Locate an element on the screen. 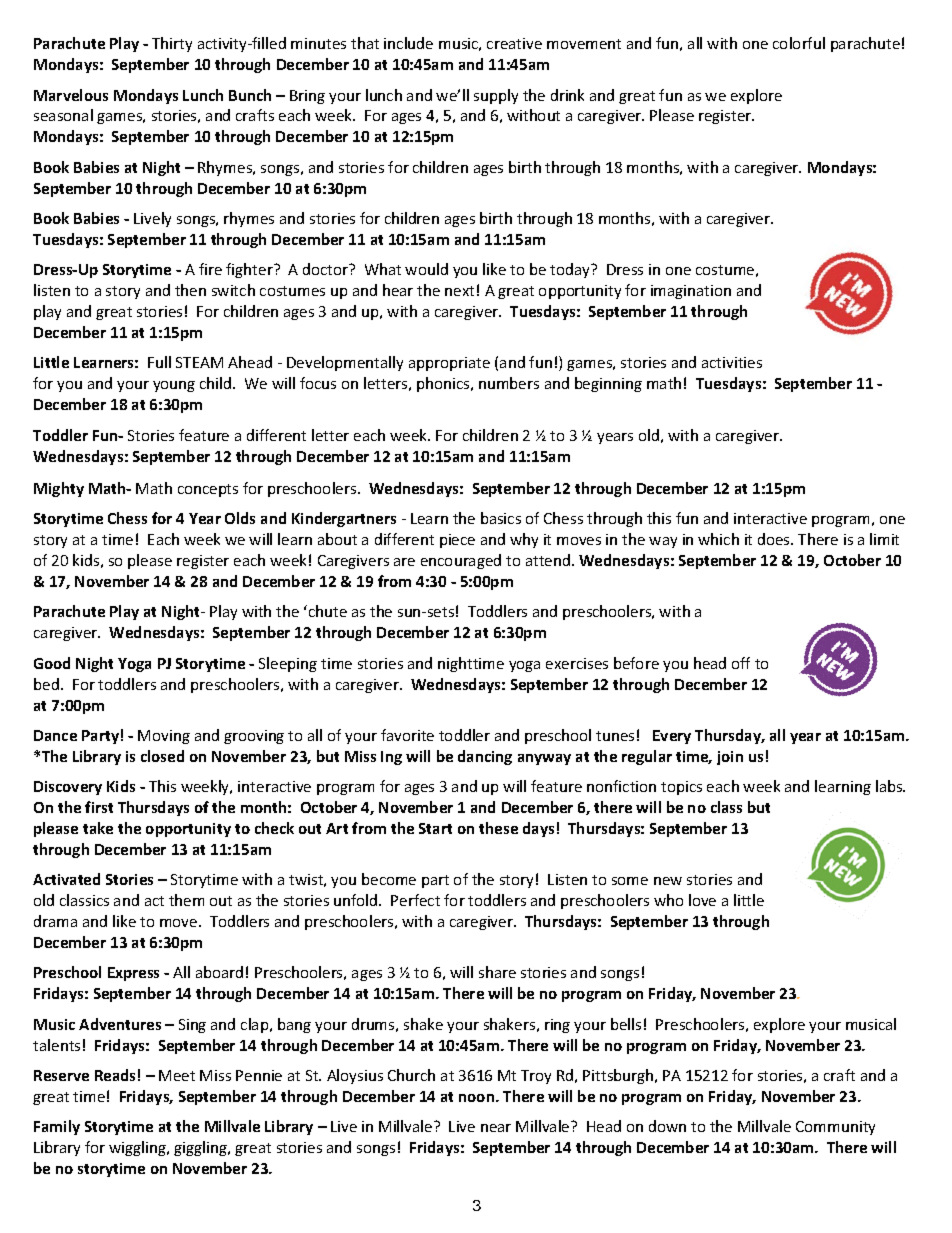  these is located at coordinates (498, 828).
